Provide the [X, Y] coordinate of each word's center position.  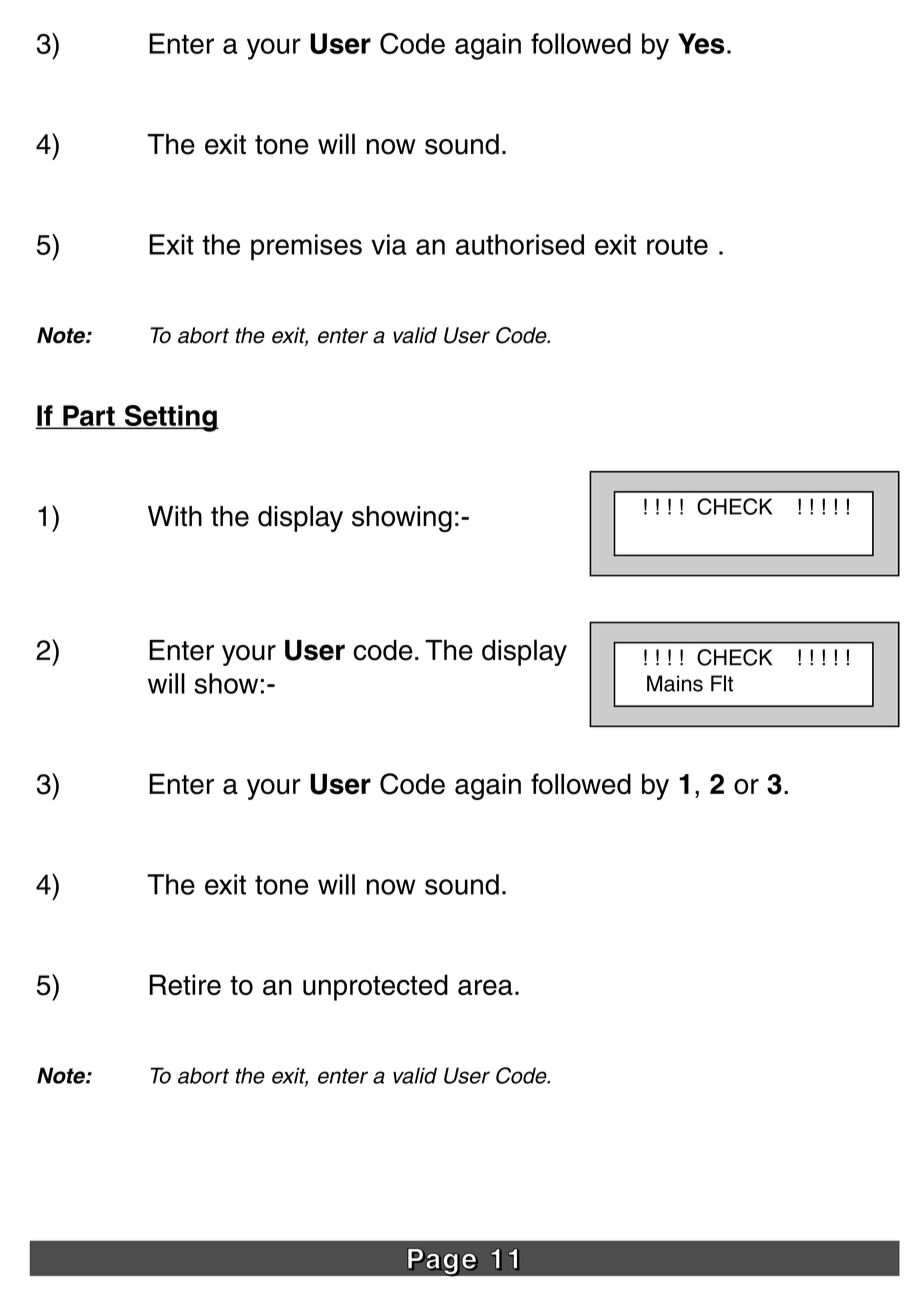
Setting [170, 418]
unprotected [375, 987]
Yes [701, 43]
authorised [520, 244]
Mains [675, 683]
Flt [722, 683]
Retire [185, 985]
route [677, 245]
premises [306, 247]
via [389, 244]
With [175, 516]
